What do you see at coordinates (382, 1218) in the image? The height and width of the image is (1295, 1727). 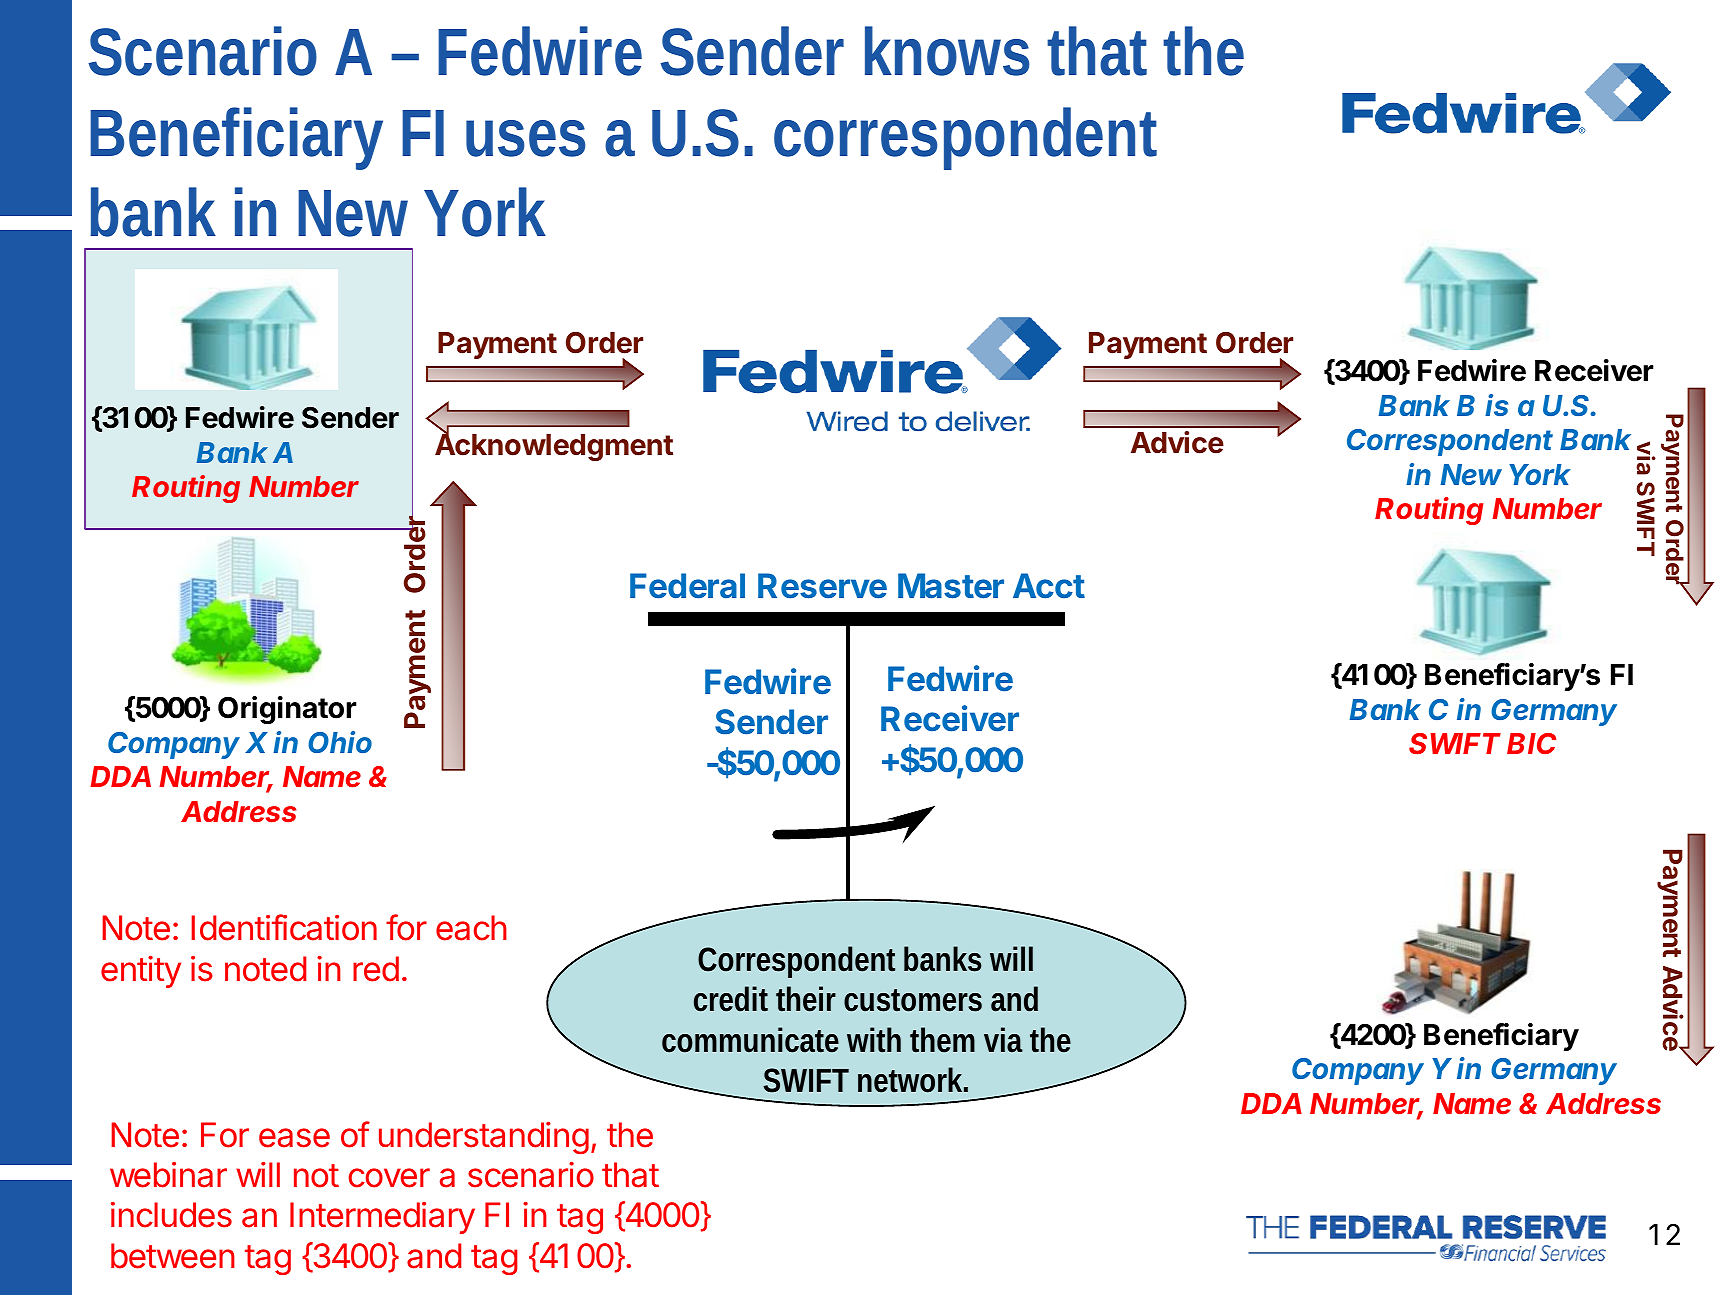 I see `Intermediary` at bounding box center [382, 1218].
